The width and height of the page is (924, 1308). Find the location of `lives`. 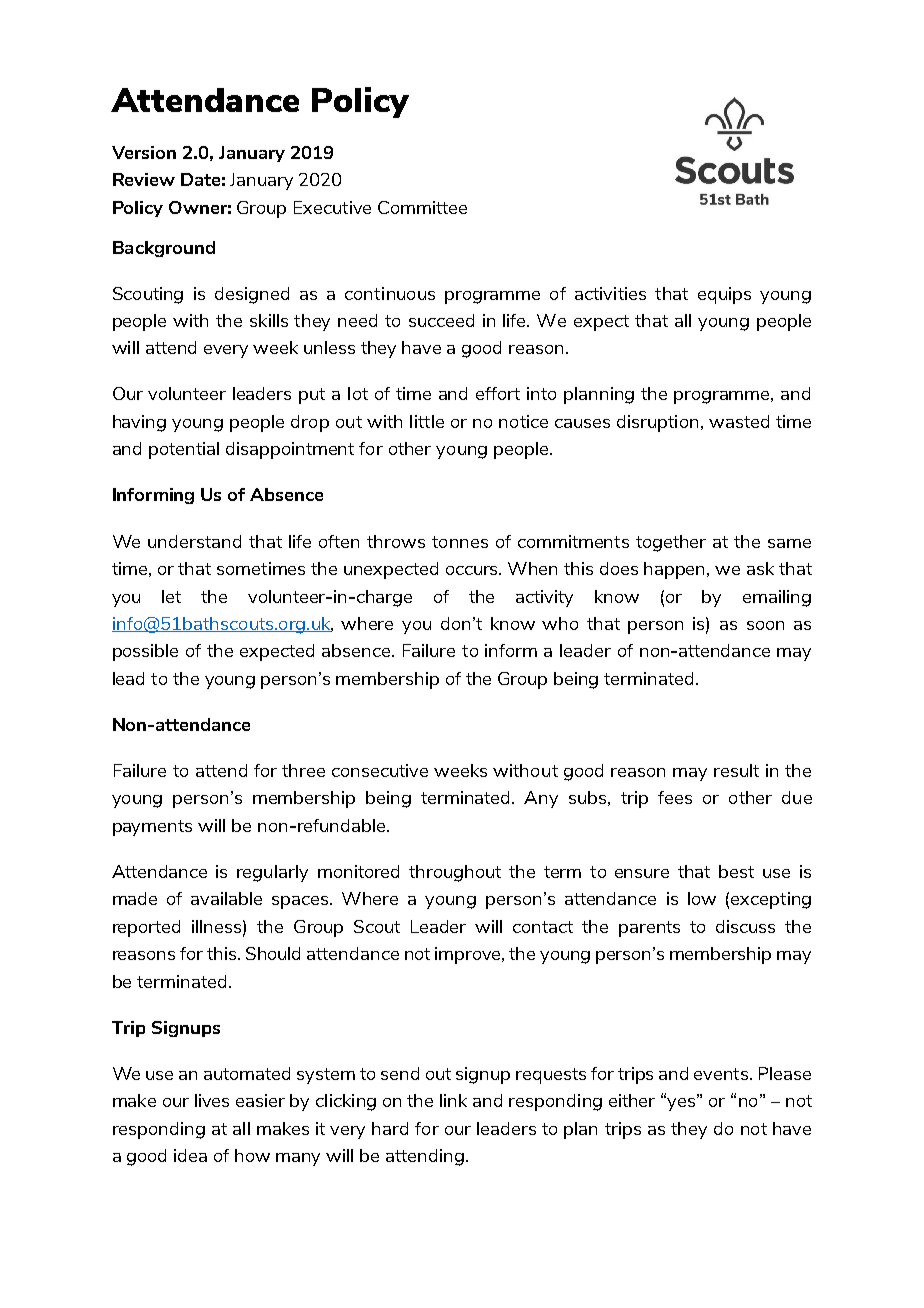

lives is located at coordinates (212, 1100).
